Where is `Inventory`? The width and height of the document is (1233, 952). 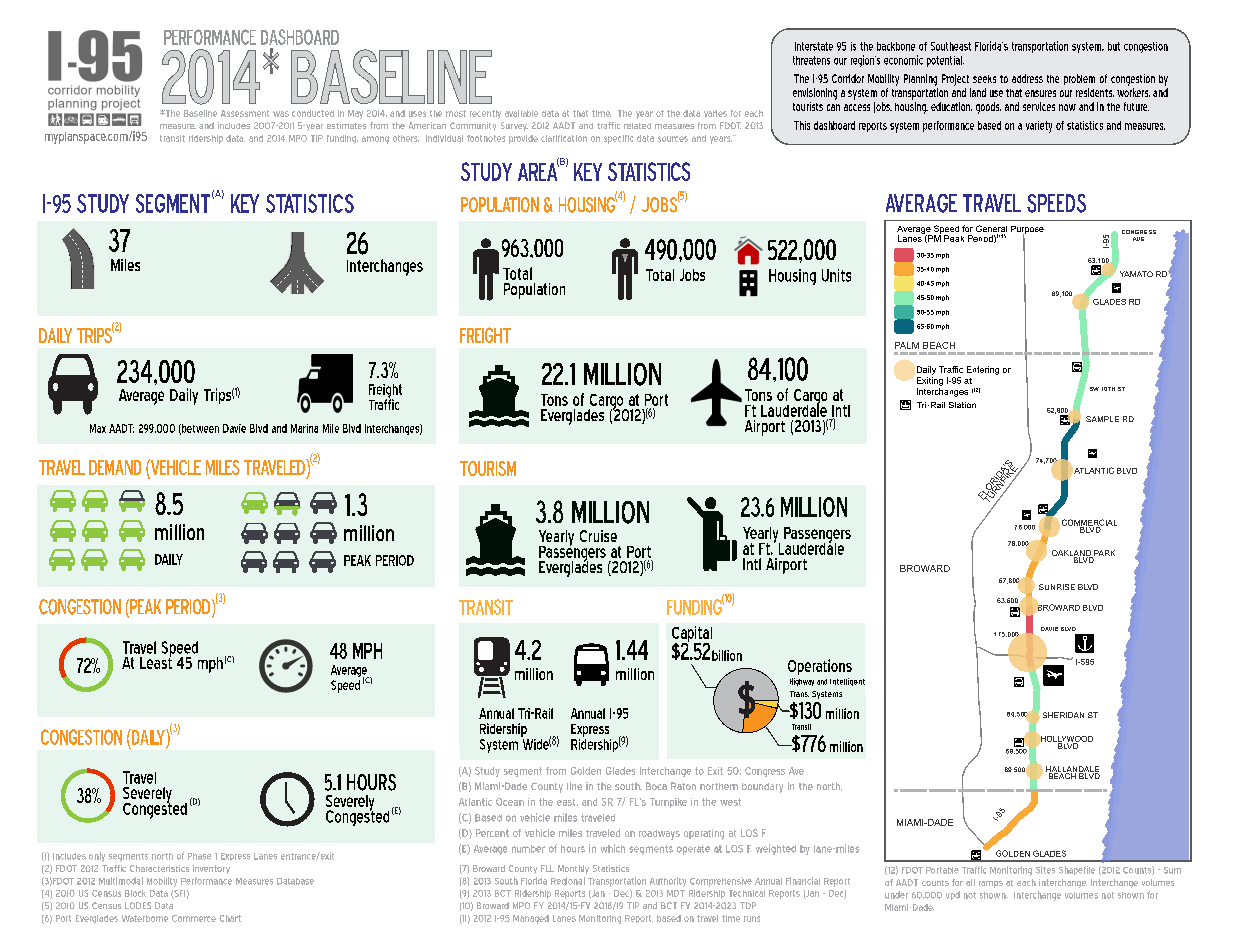 Inventory is located at coordinates (211, 869).
